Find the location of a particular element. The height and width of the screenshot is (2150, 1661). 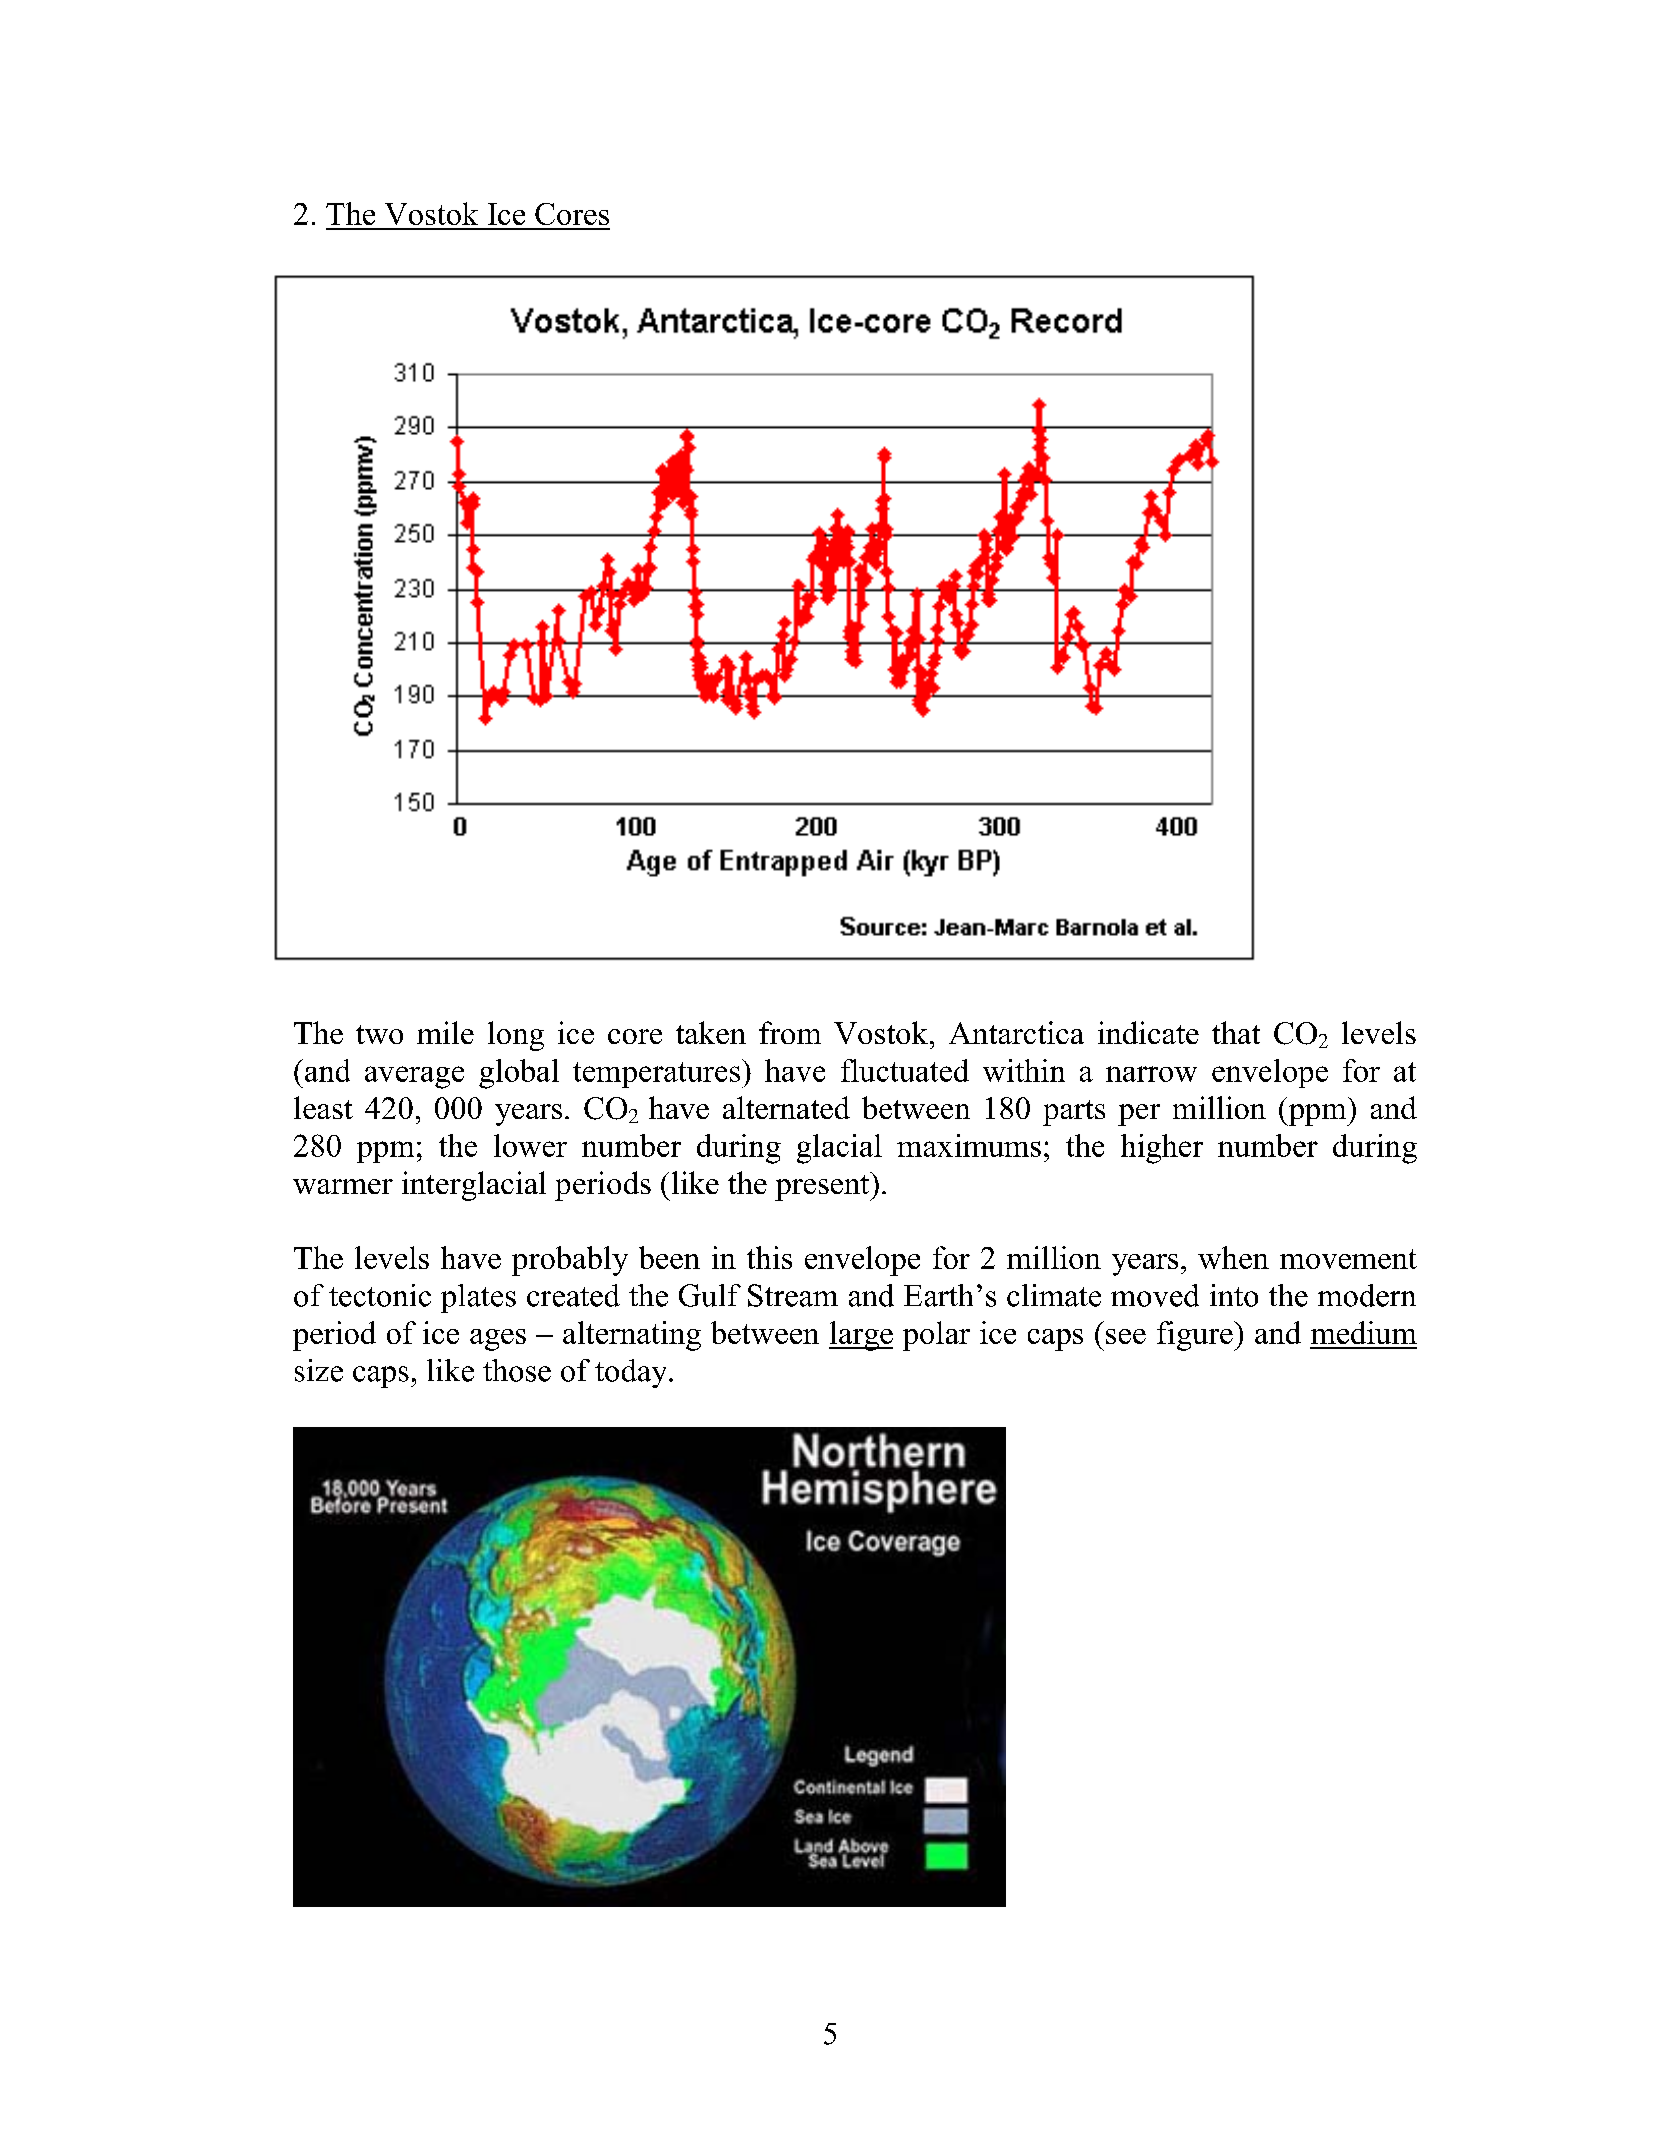

alternated is located at coordinates (786, 1107).
